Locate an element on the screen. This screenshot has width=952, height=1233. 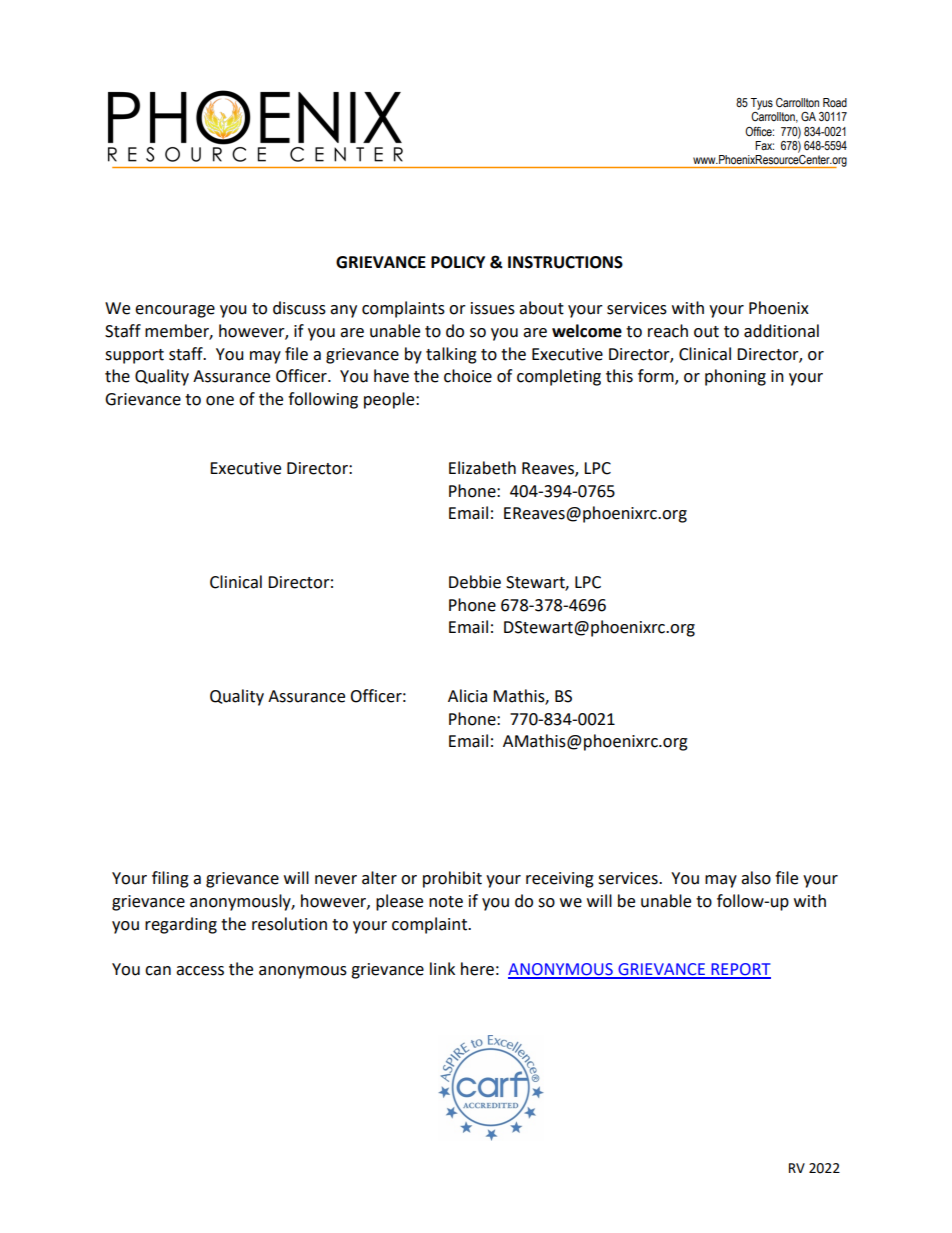
prohibit is located at coordinates (452, 879).
